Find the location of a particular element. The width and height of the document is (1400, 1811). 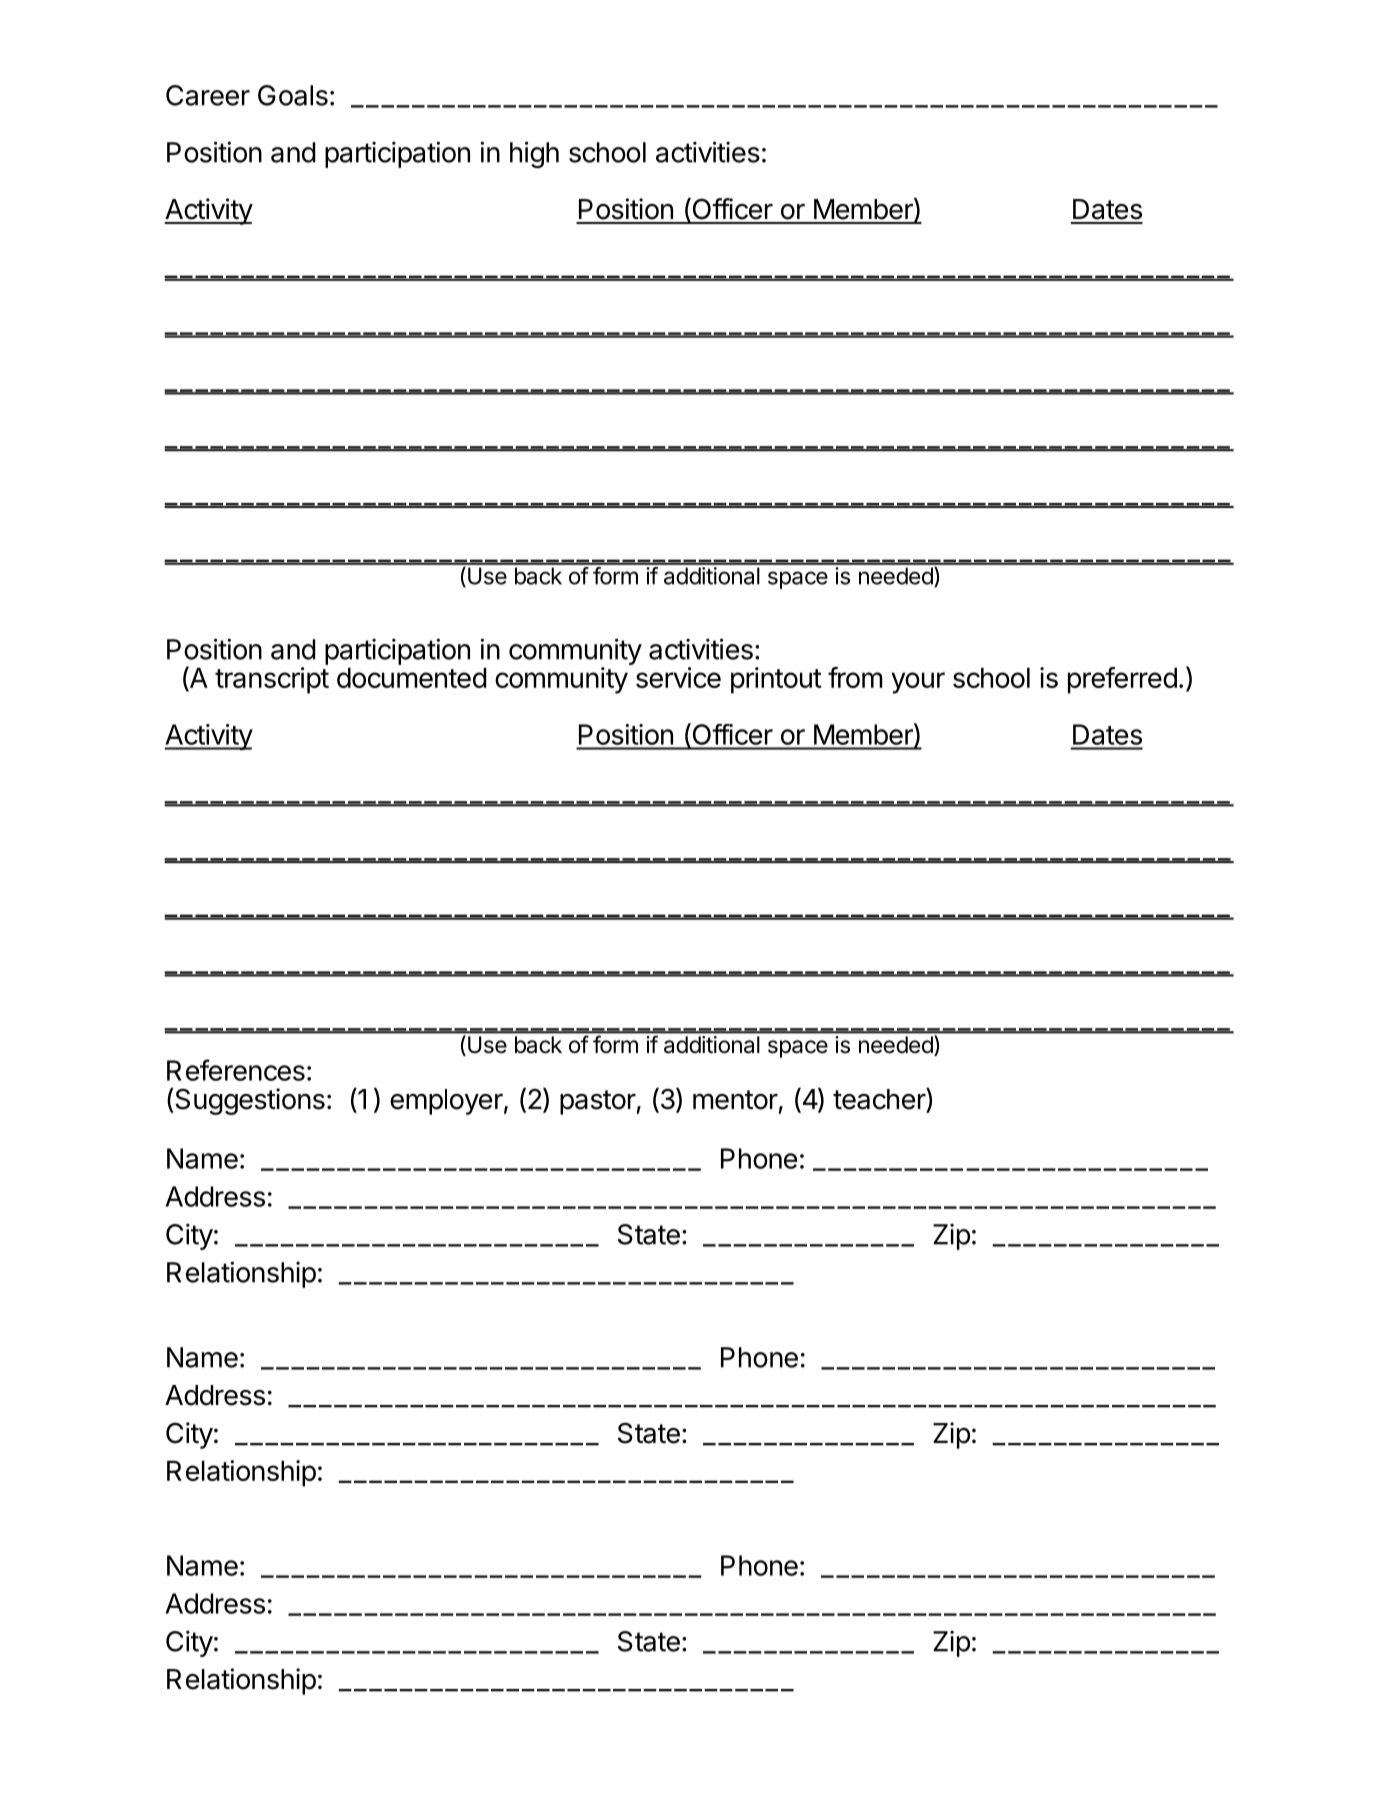

preferred is located at coordinates (1122, 680).
